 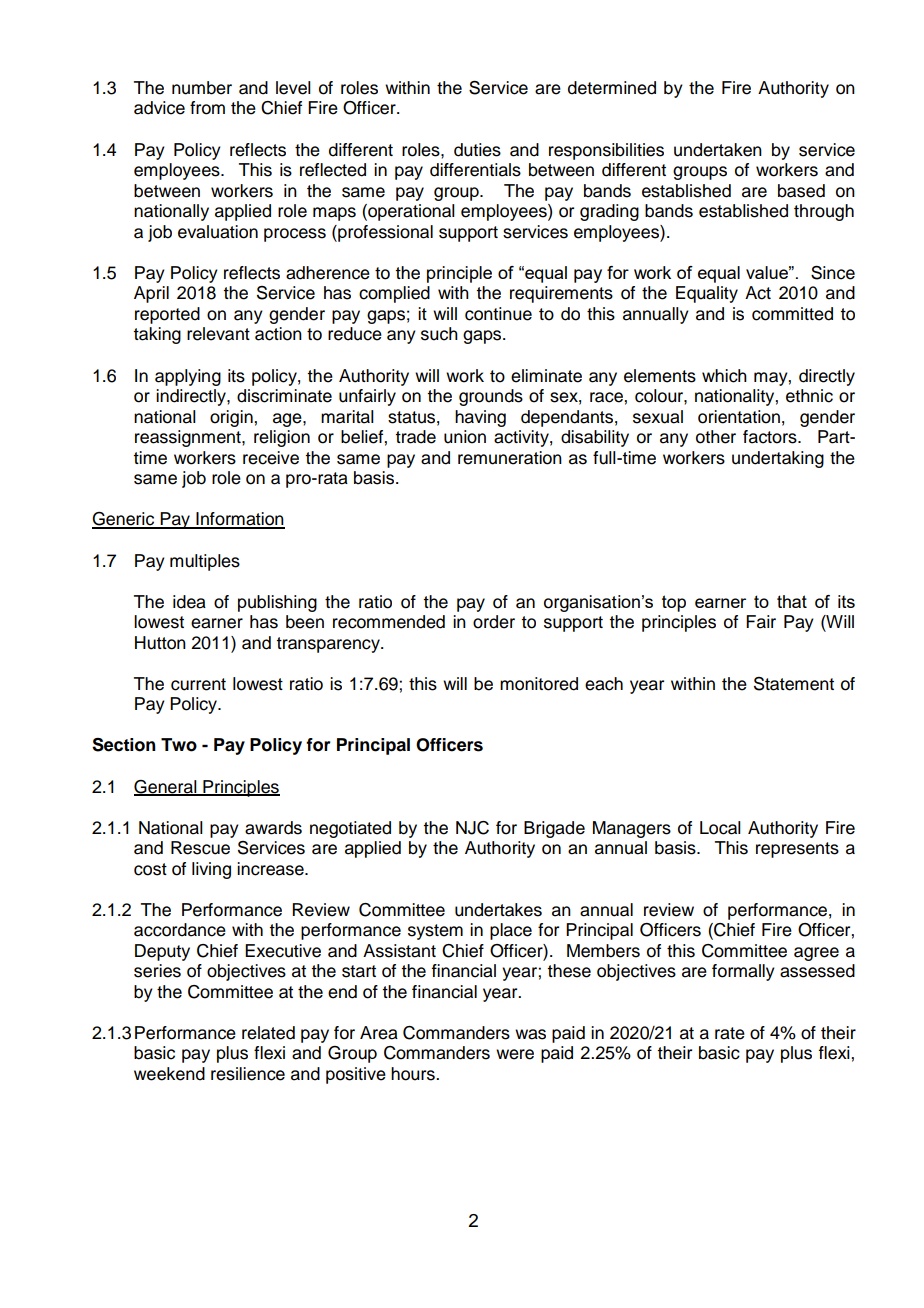 What do you see at coordinates (477, 150) in the page?
I see `duties` at bounding box center [477, 150].
